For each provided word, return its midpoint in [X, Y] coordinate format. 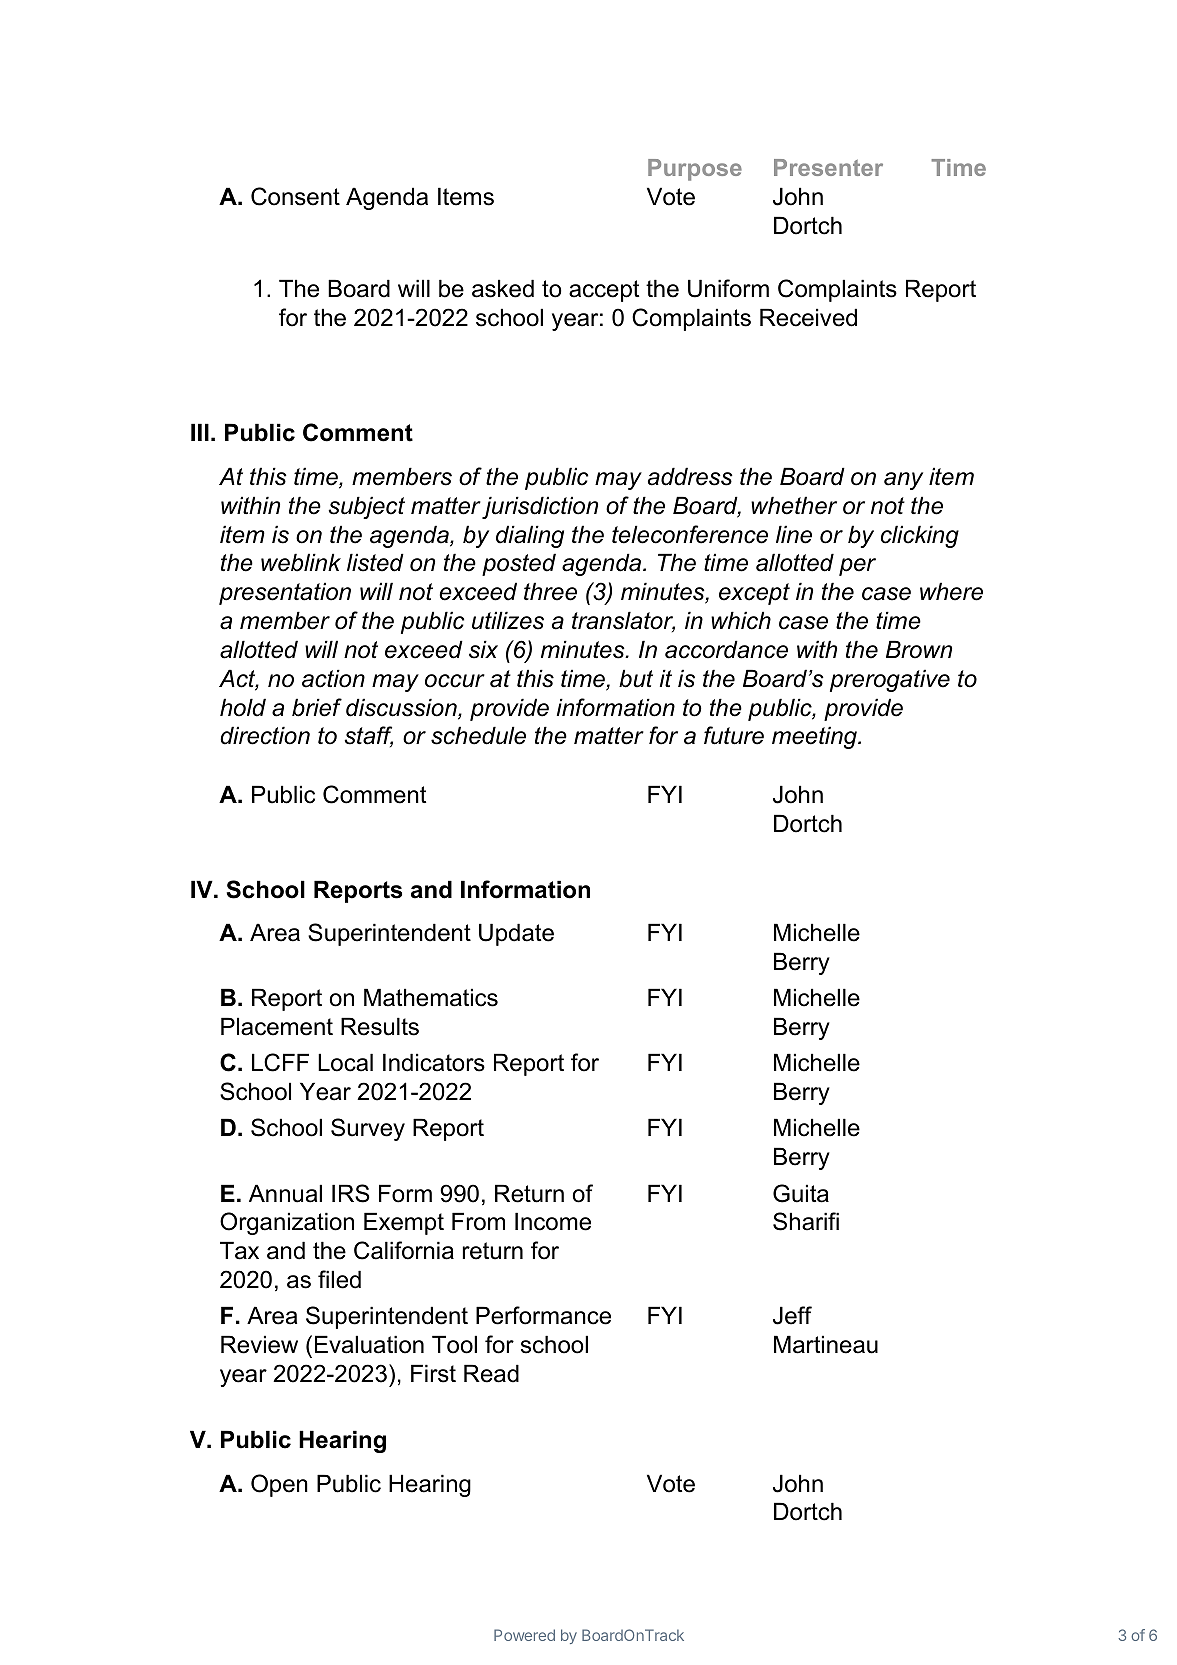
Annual [285, 1193]
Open [279, 1485]
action [333, 678]
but [636, 678]
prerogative [890, 680]
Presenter [828, 167]
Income [553, 1221]
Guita [801, 1193]
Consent [295, 196]
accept [604, 291]
